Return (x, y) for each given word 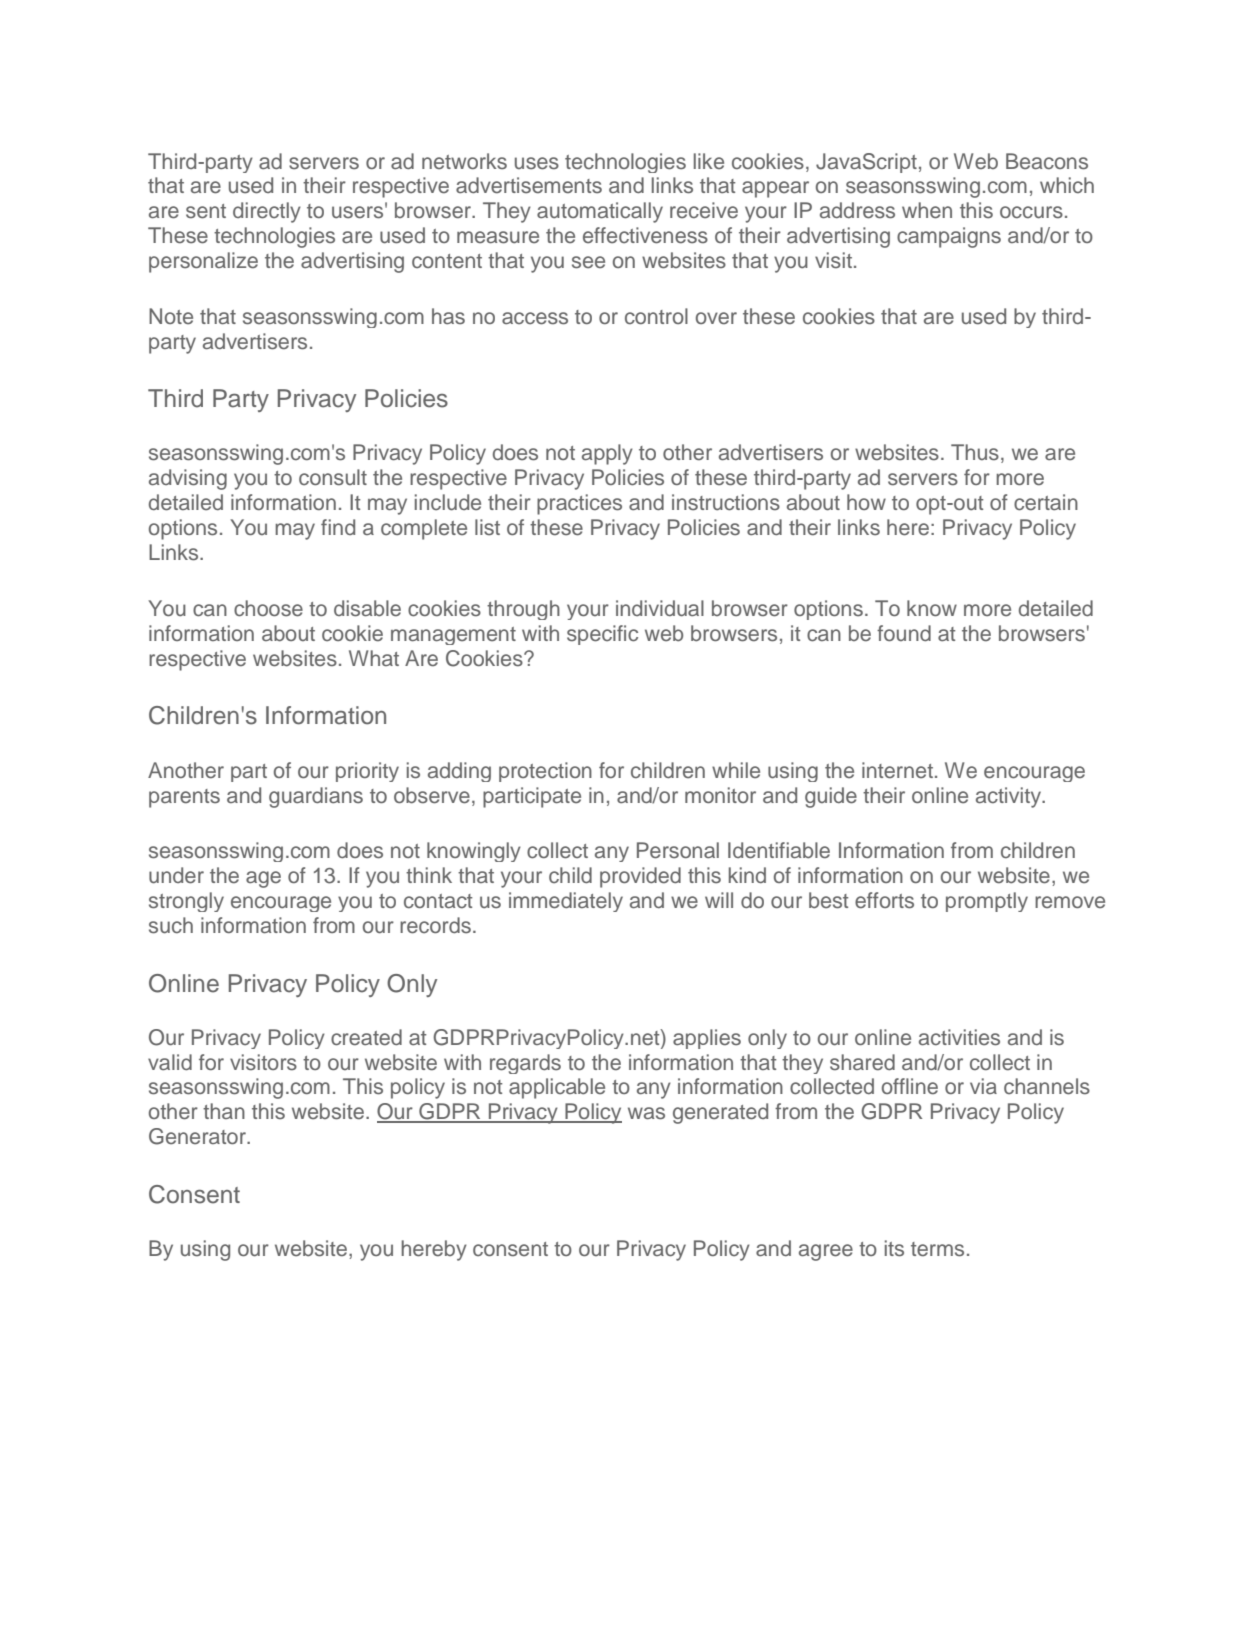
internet (897, 770)
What (374, 658)
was (646, 1113)
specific (602, 635)
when (927, 210)
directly (267, 212)
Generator (198, 1136)
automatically (600, 212)
